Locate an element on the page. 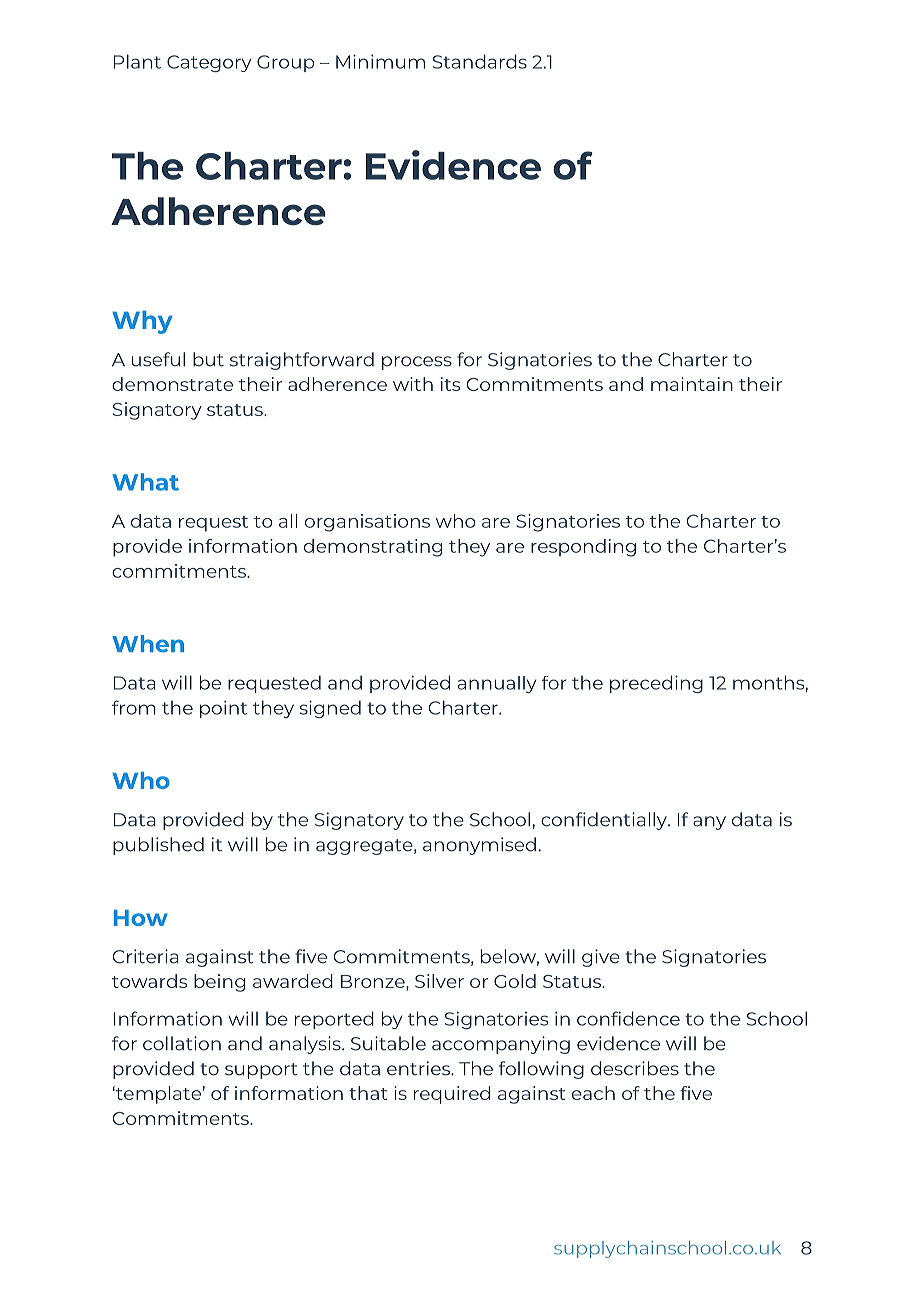  Standards is located at coordinates (480, 61).
